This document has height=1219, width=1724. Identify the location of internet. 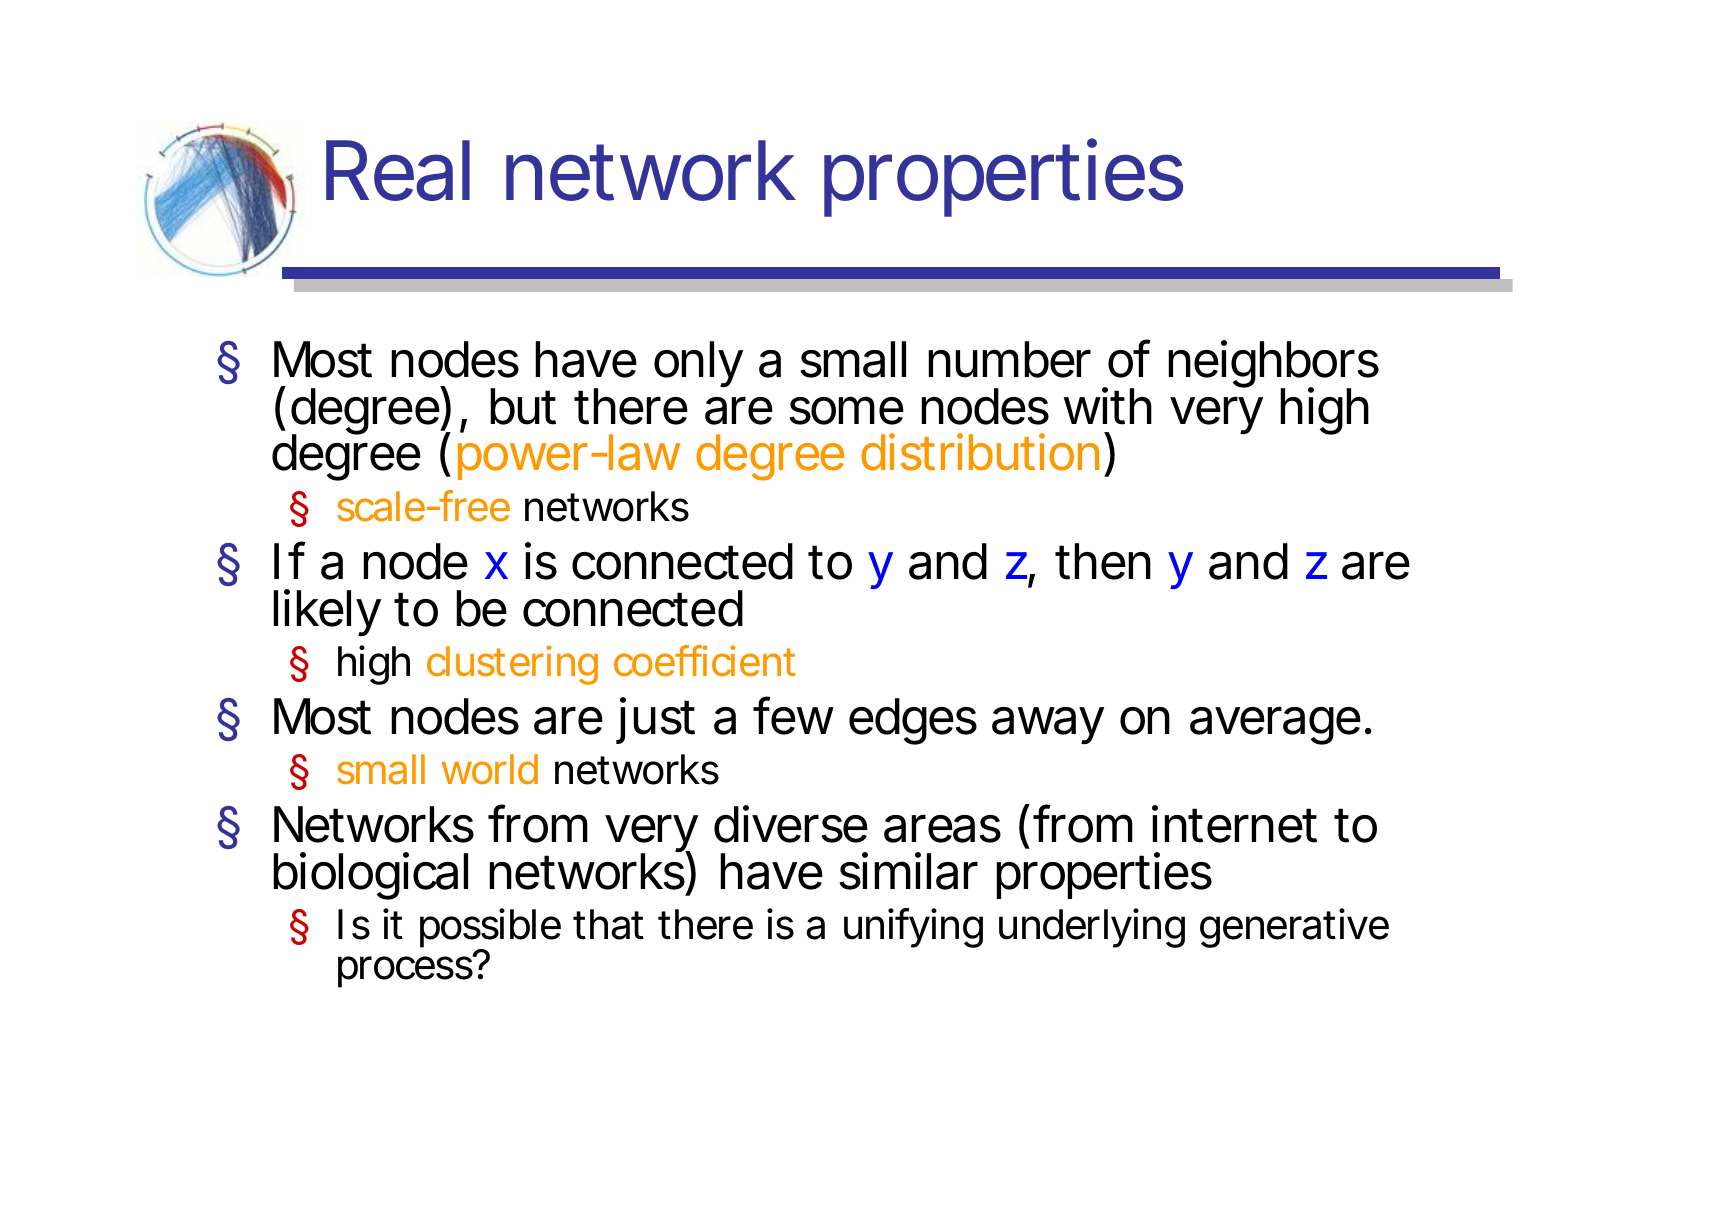
(1234, 824).
